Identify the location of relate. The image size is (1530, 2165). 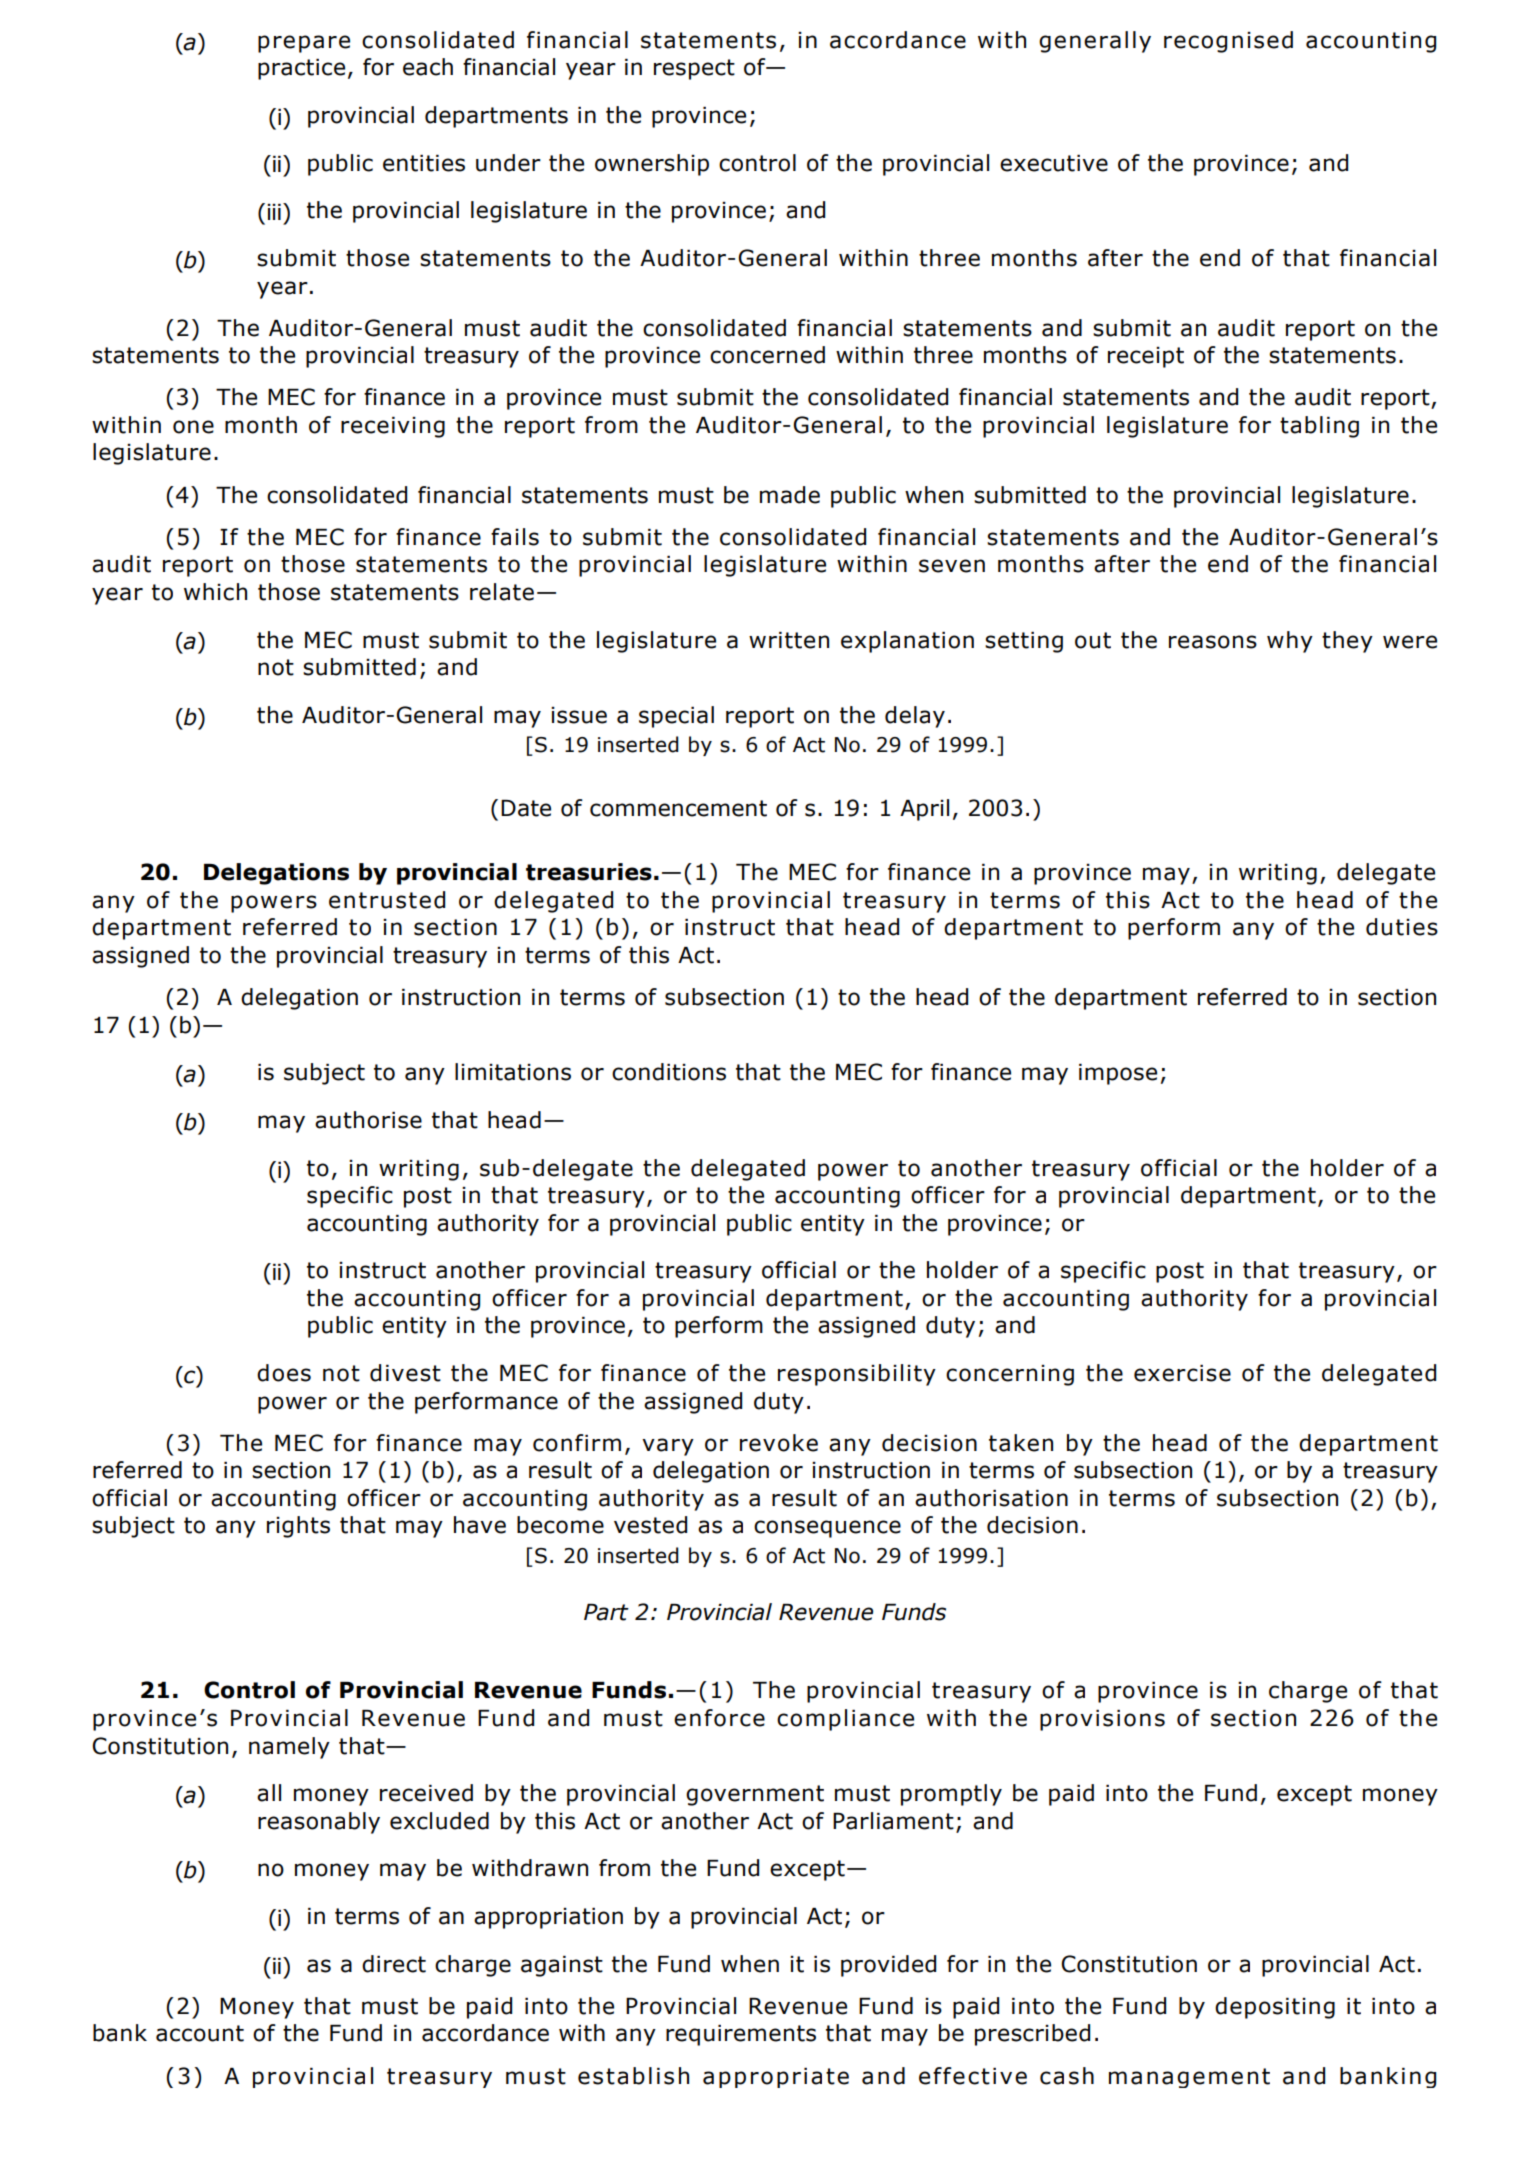
(502, 592).
